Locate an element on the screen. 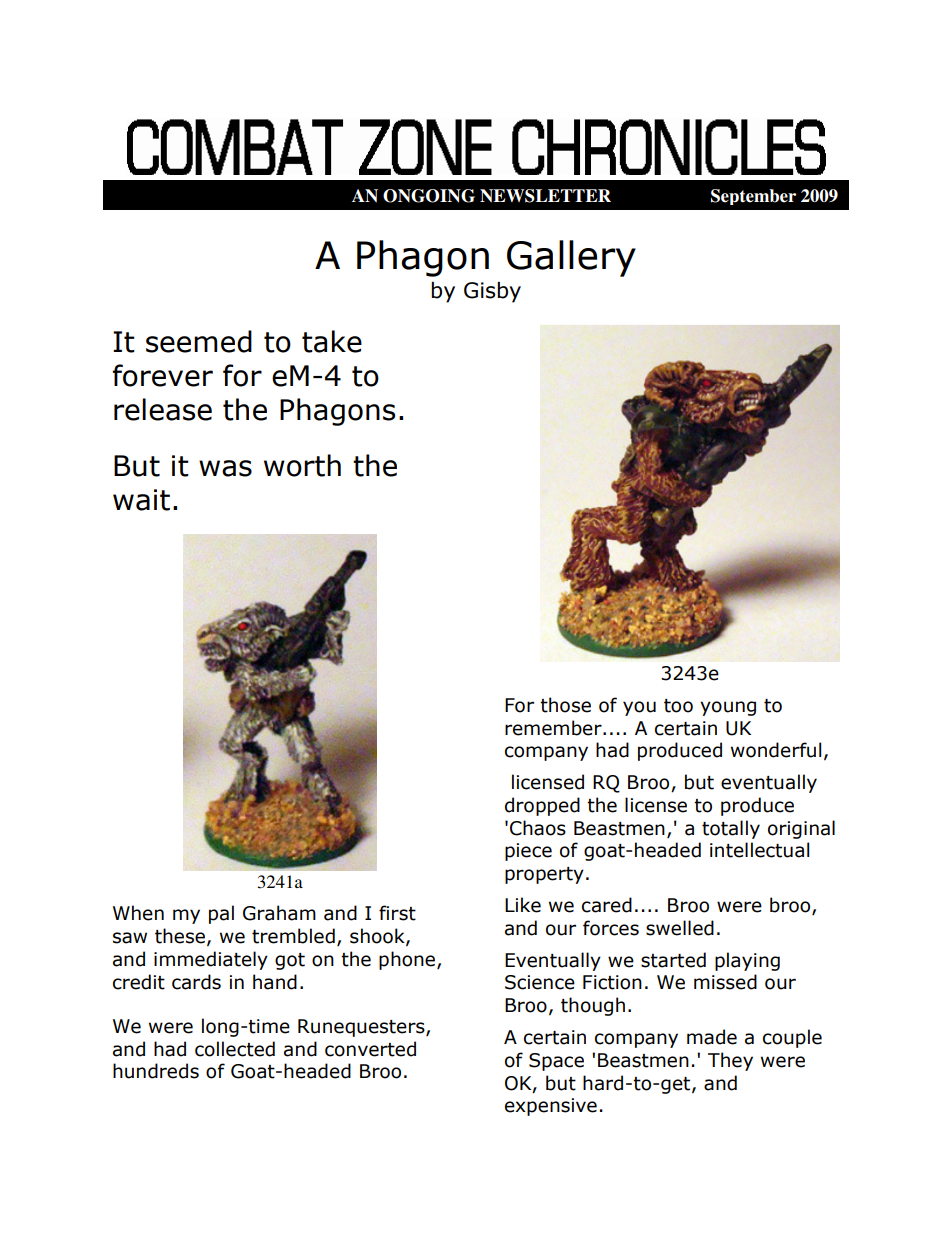 Image resolution: width=952 pixels, height=1233 pixels. collected is located at coordinates (235, 1049).
